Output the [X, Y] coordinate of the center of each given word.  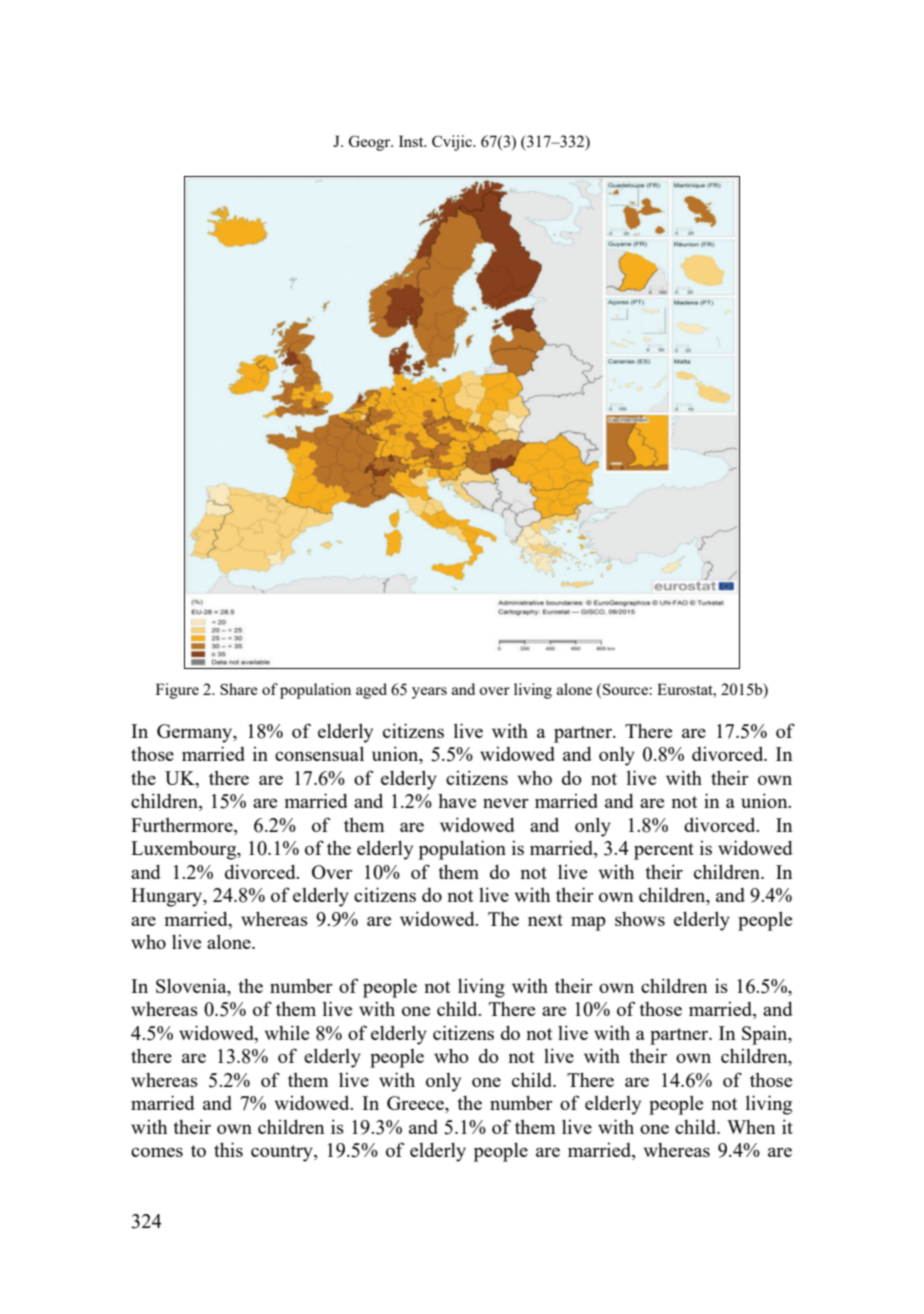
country [283, 1153]
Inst [412, 141]
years [429, 693]
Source [625, 689]
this [228, 1149]
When [751, 1127]
